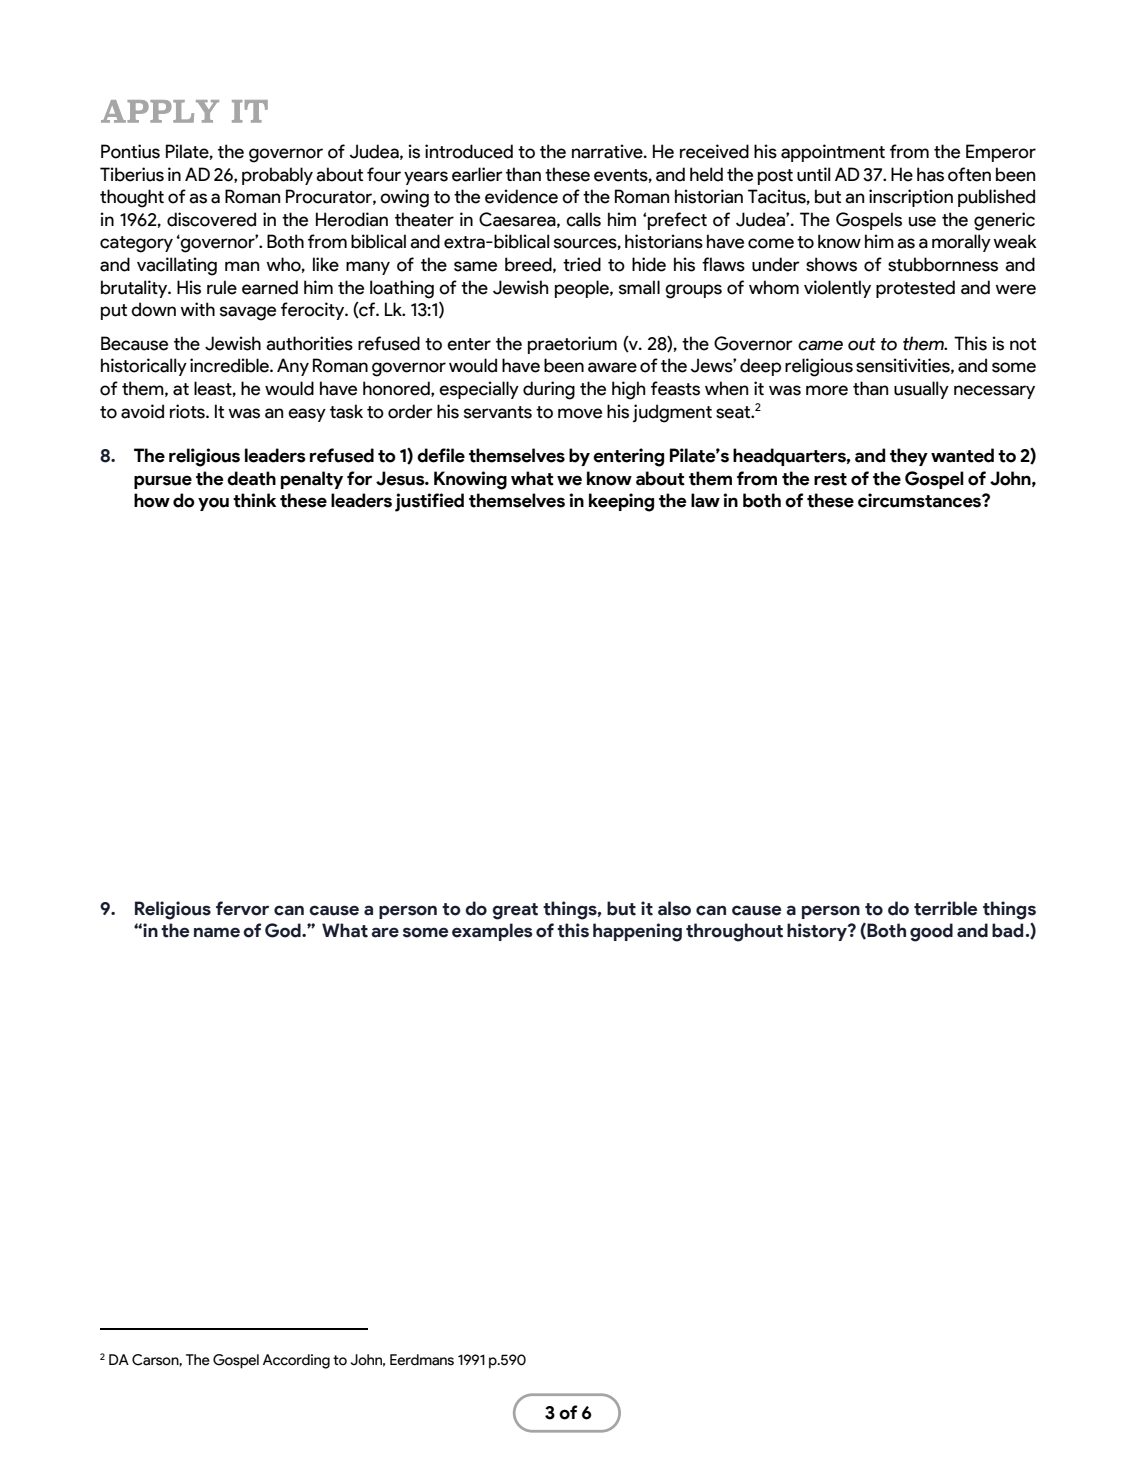 The image size is (1137, 1472). I want to click on has, so click(930, 174).
